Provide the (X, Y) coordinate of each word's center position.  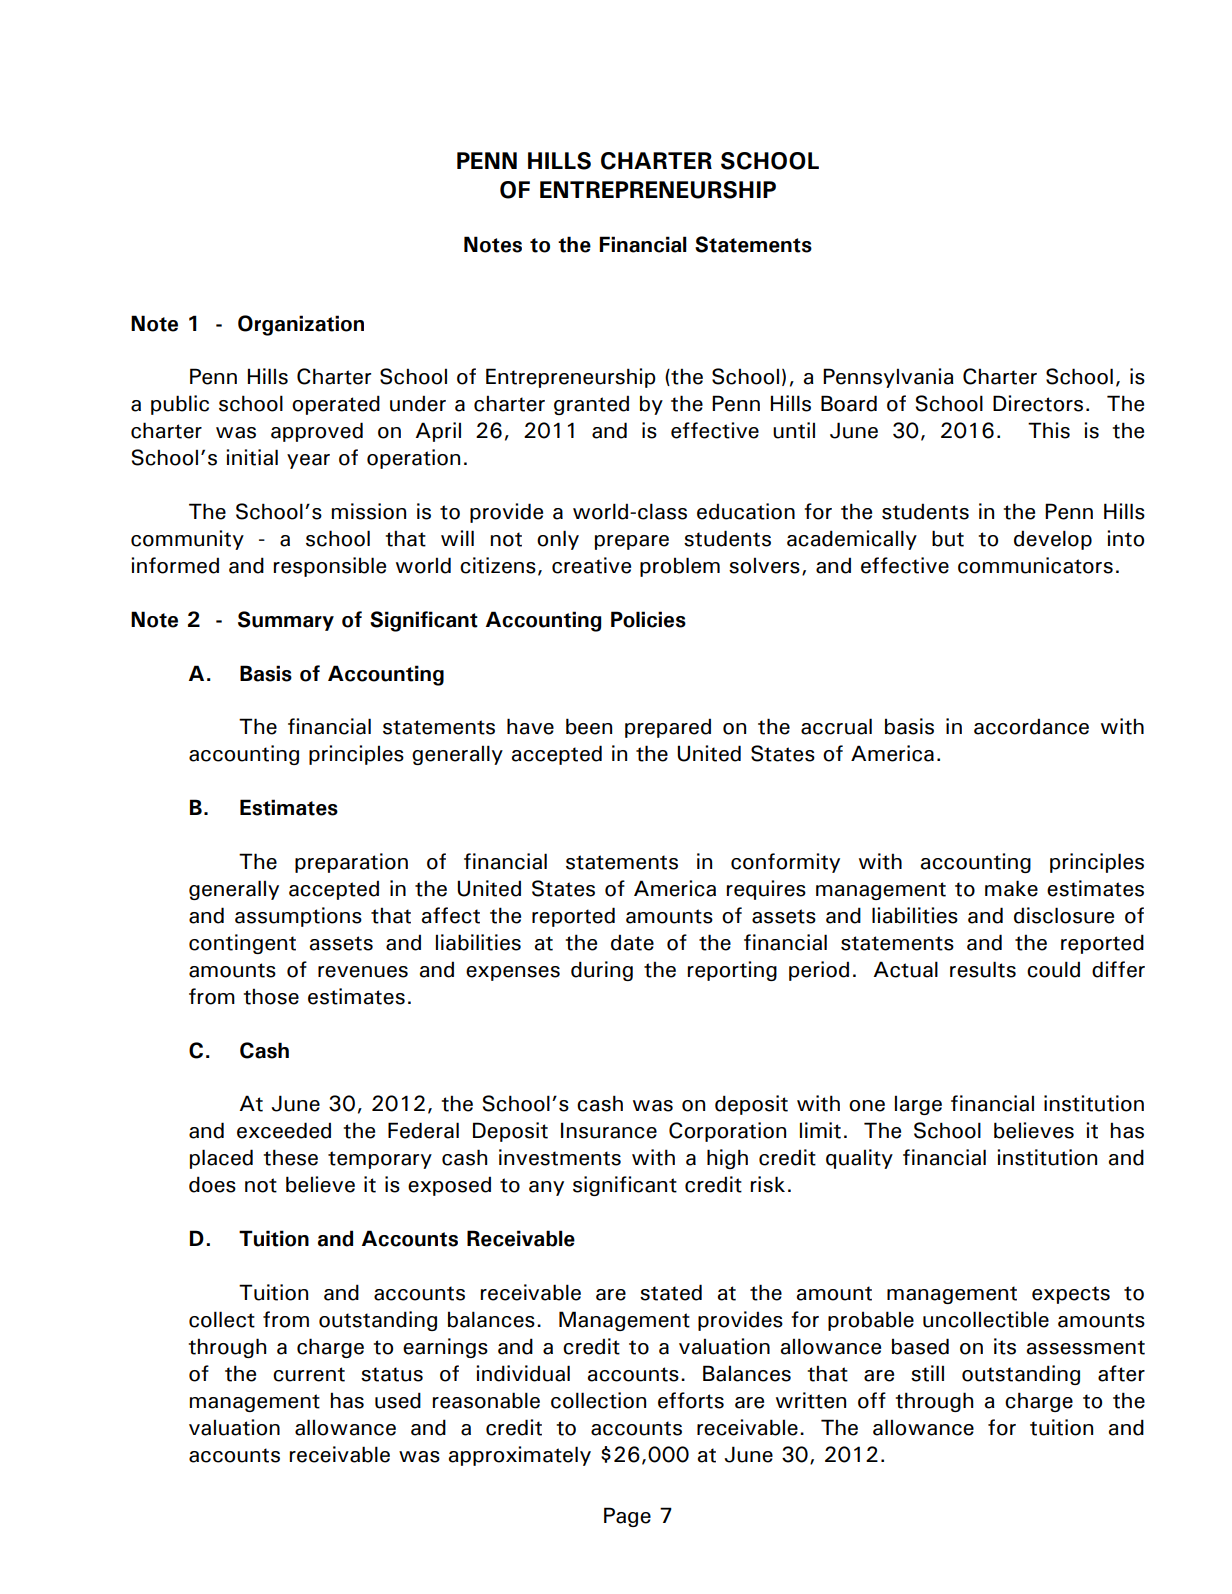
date (632, 942)
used (398, 1400)
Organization (301, 325)
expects (1071, 1295)
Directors (1038, 403)
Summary (286, 621)
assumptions (298, 917)
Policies (648, 619)
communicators (1035, 565)
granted (591, 405)
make (1011, 888)
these (290, 1157)
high (727, 1159)
